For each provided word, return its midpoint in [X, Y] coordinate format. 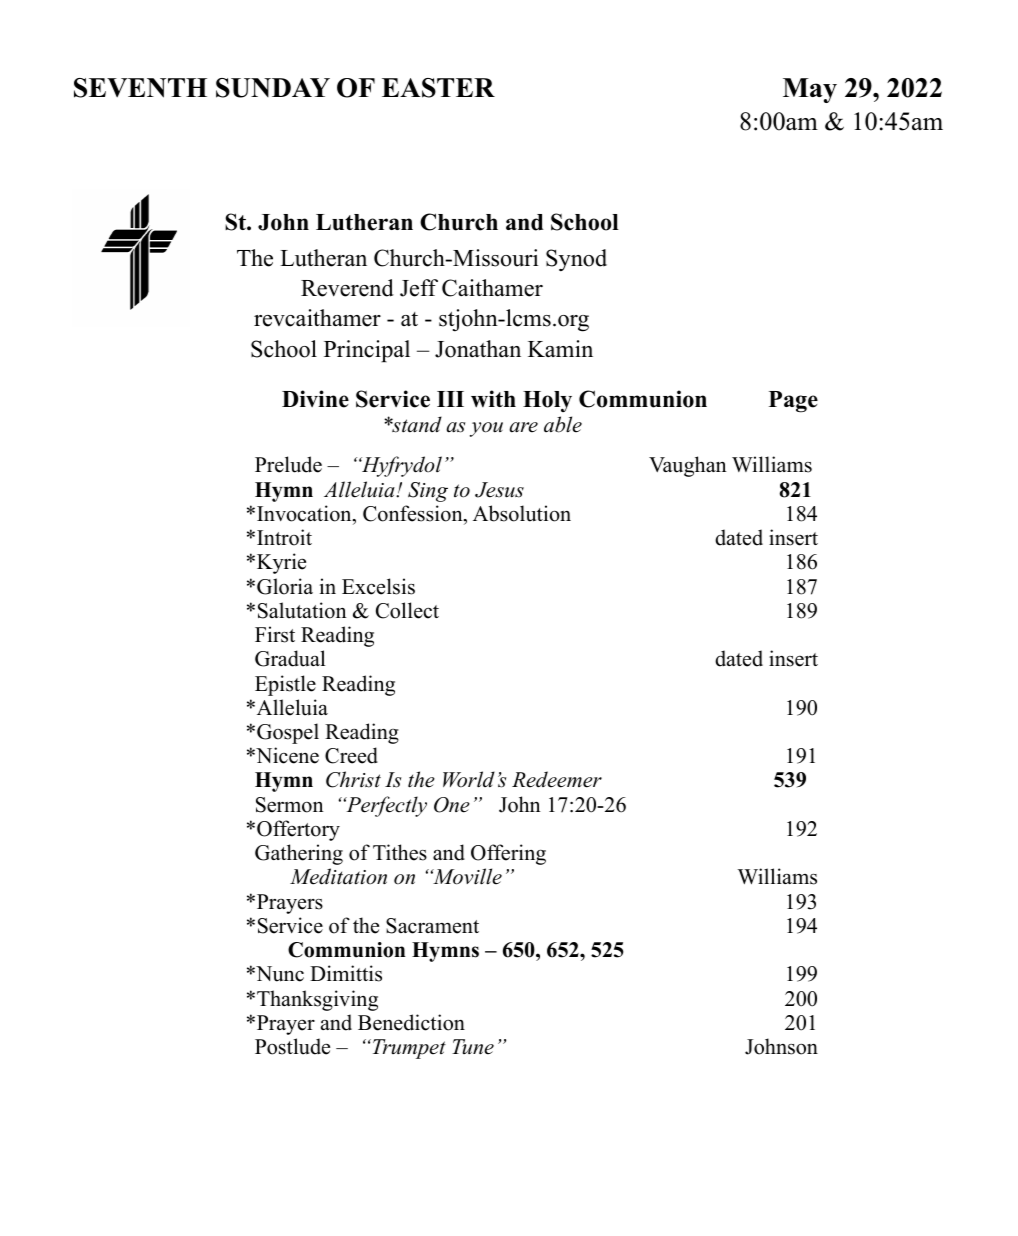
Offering [508, 854]
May [810, 90]
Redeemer [557, 779]
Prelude [288, 464]
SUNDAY [273, 88]
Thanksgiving [317, 1000]
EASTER [438, 88]
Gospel [288, 733]
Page [793, 402]
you [486, 429]
